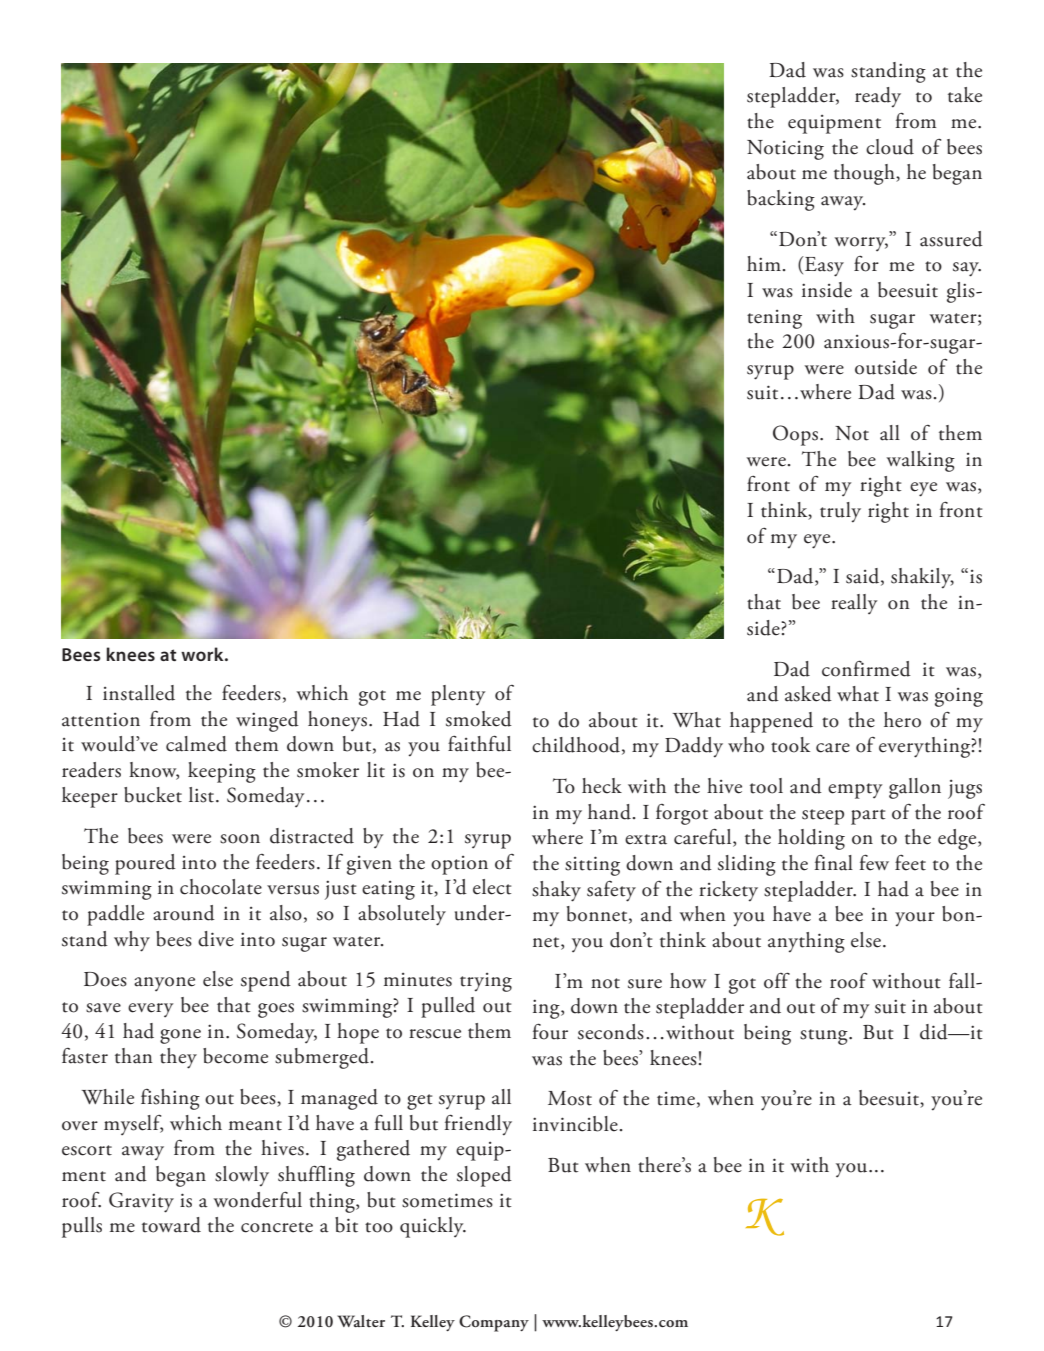 Image resolution: width=1044 pixels, height=1351 pixels. What do you see at coordinates (890, 147) in the document?
I see `cloud` at bounding box center [890, 147].
